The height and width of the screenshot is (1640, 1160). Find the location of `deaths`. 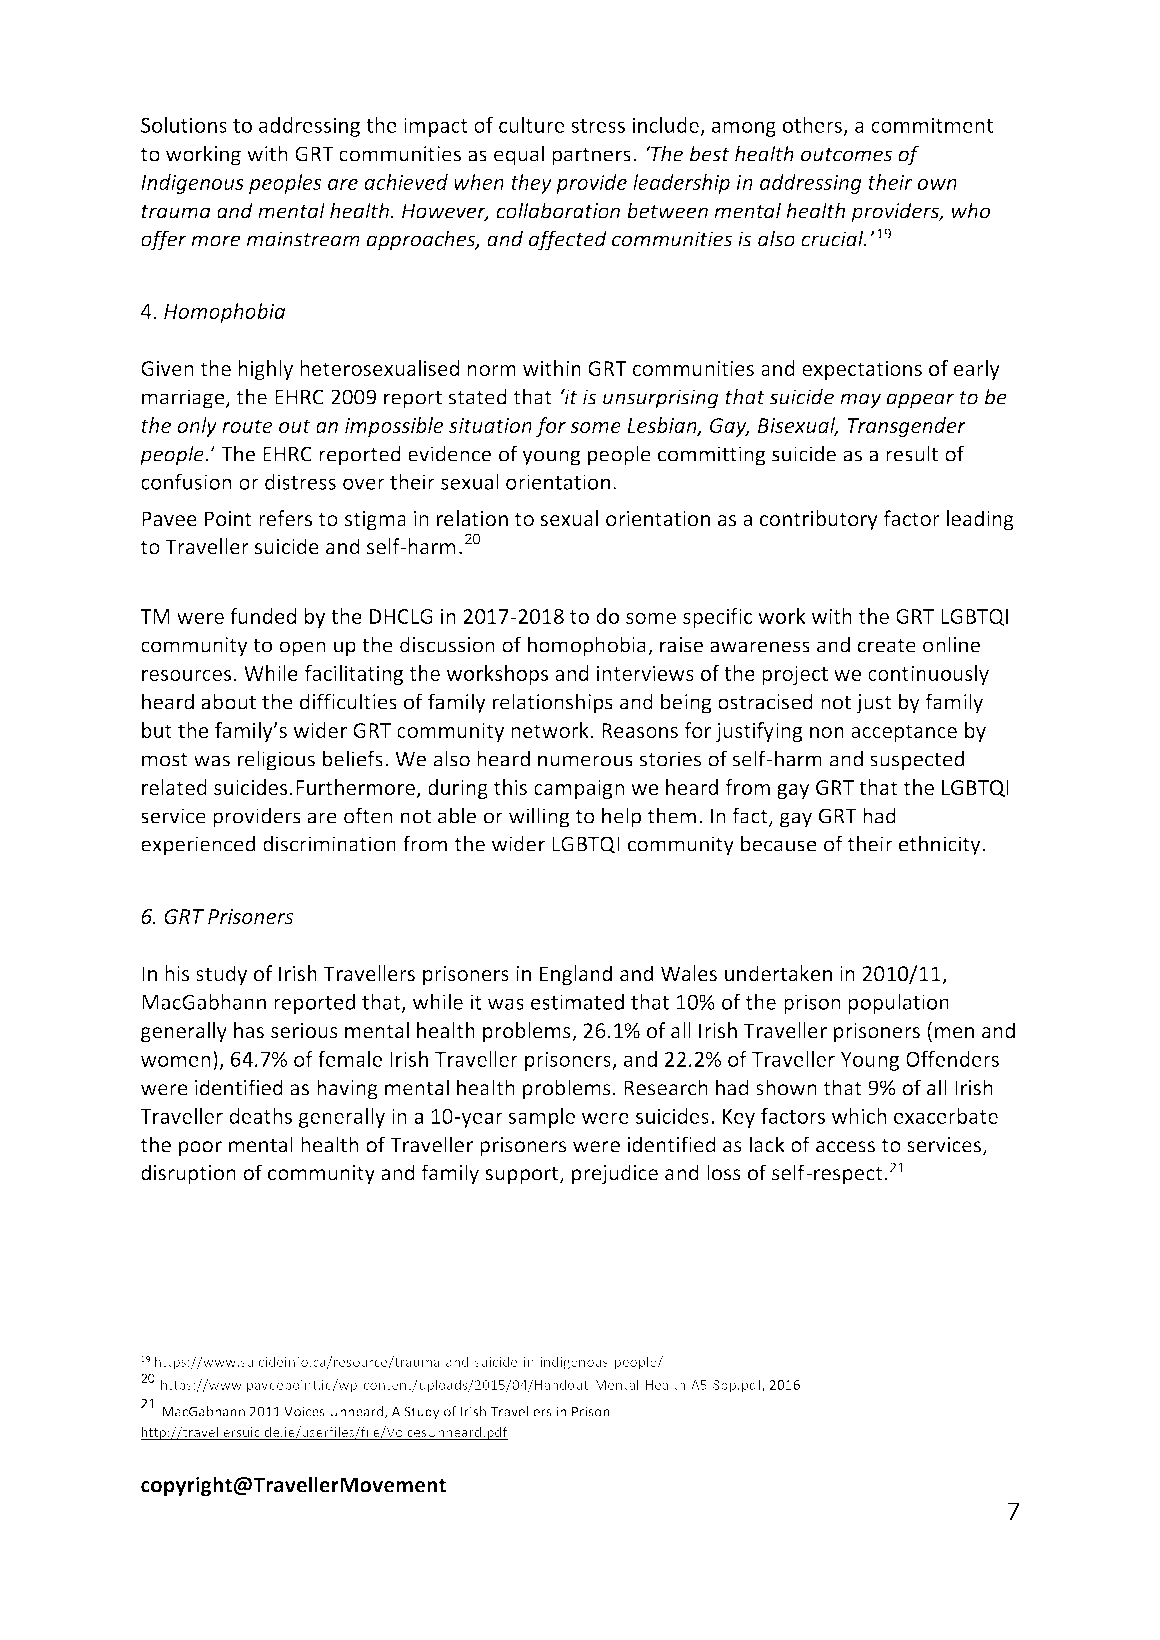

deaths is located at coordinates (260, 1116).
